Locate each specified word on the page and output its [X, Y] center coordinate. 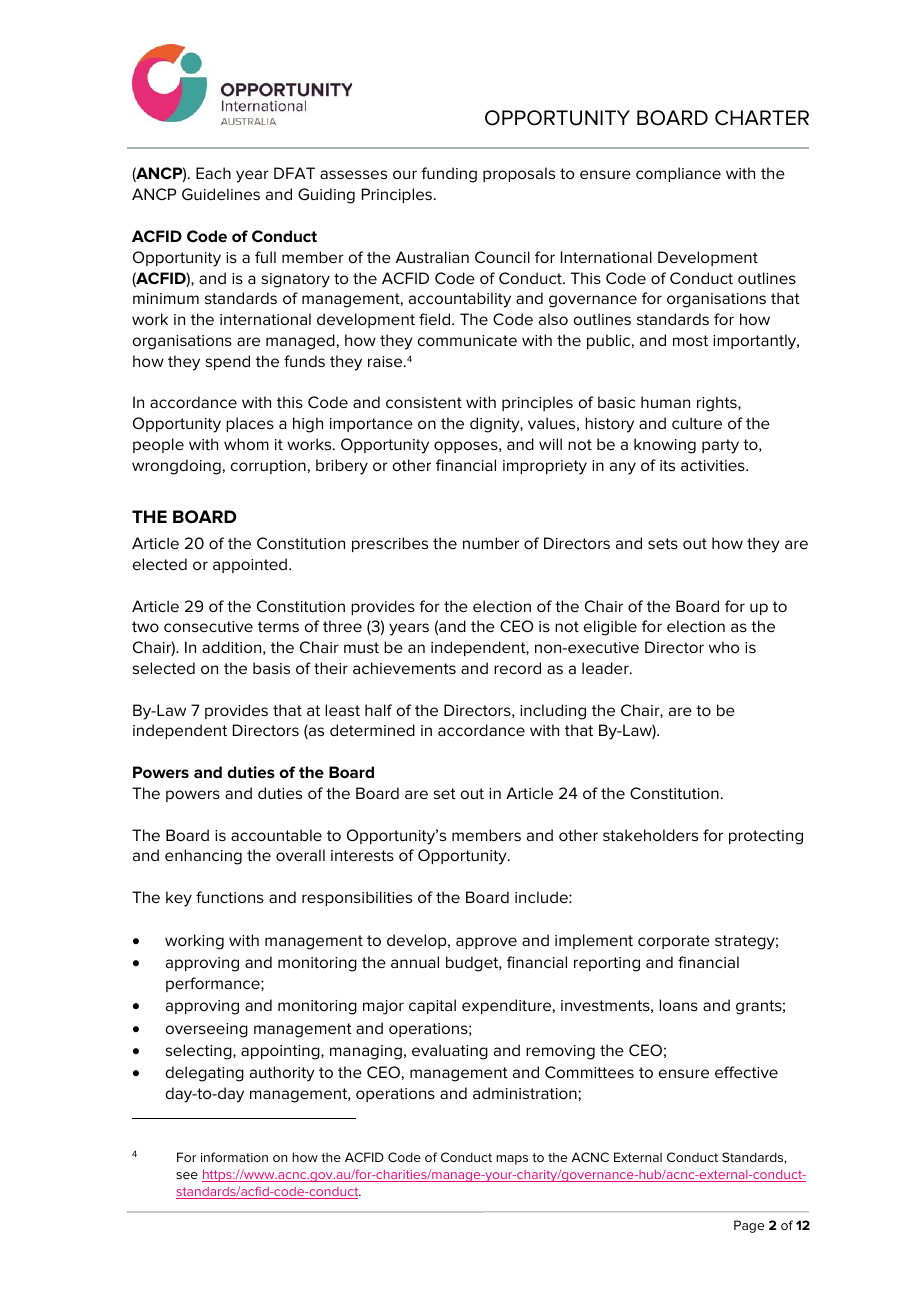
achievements [404, 668]
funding [449, 175]
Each [213, 173]
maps [512, 1160]
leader [606, 668]
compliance [678, 174]
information [234, 1157]
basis [271, 668]
